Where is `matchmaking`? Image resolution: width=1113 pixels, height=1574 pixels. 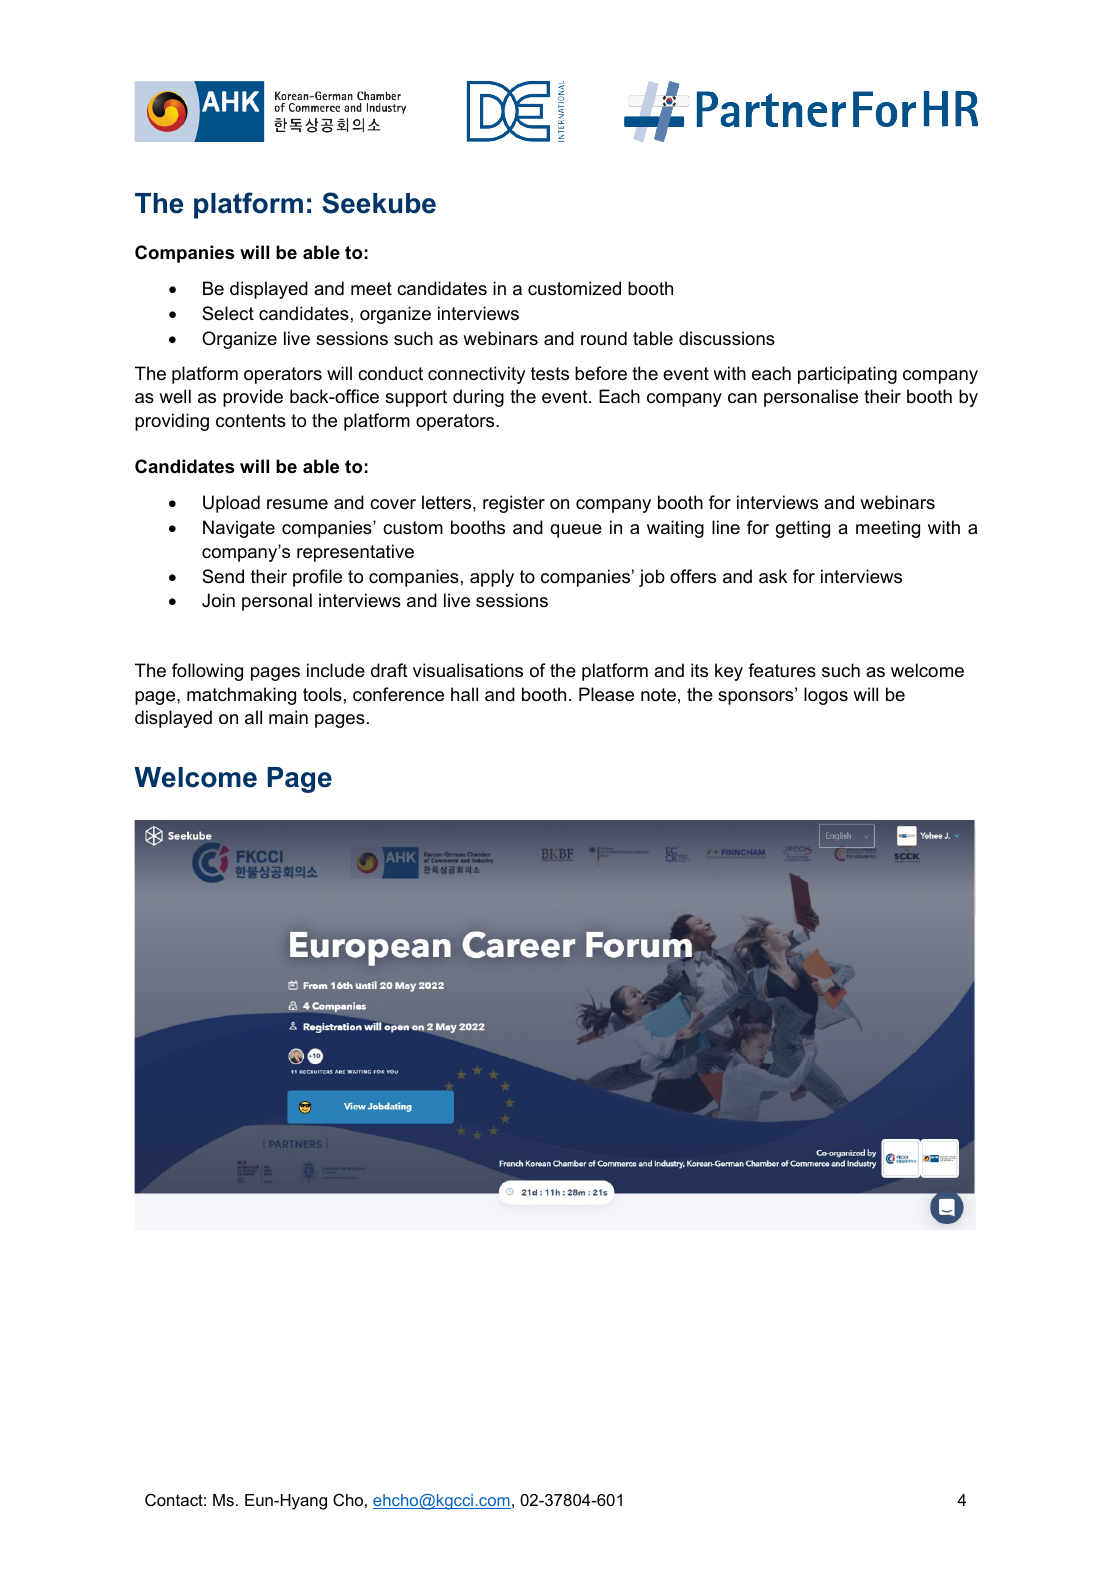 matchmaking is located at coordinates (241, 696).
